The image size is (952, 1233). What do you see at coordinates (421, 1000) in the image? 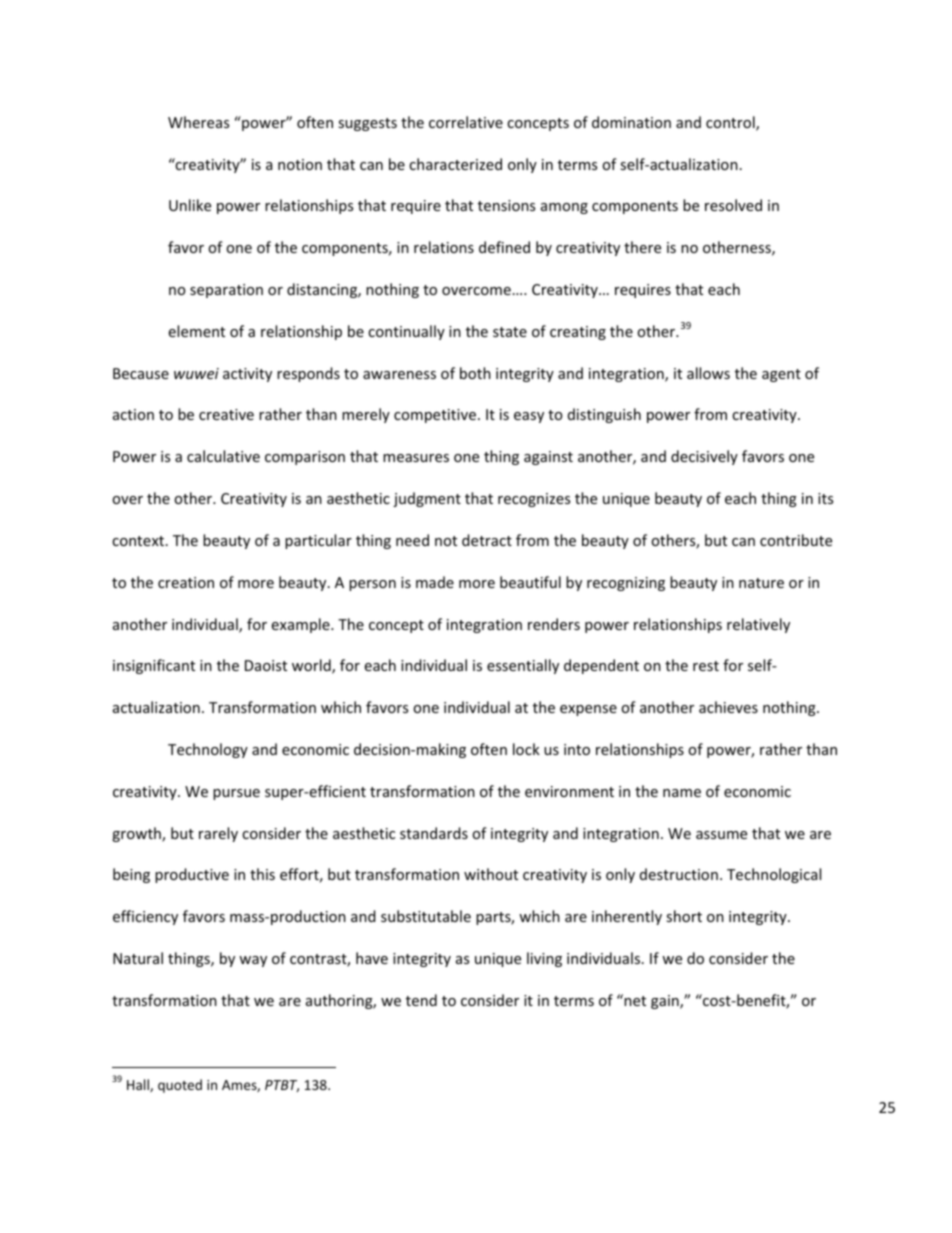
I see `tend` at bounding box center [421, 1000].
